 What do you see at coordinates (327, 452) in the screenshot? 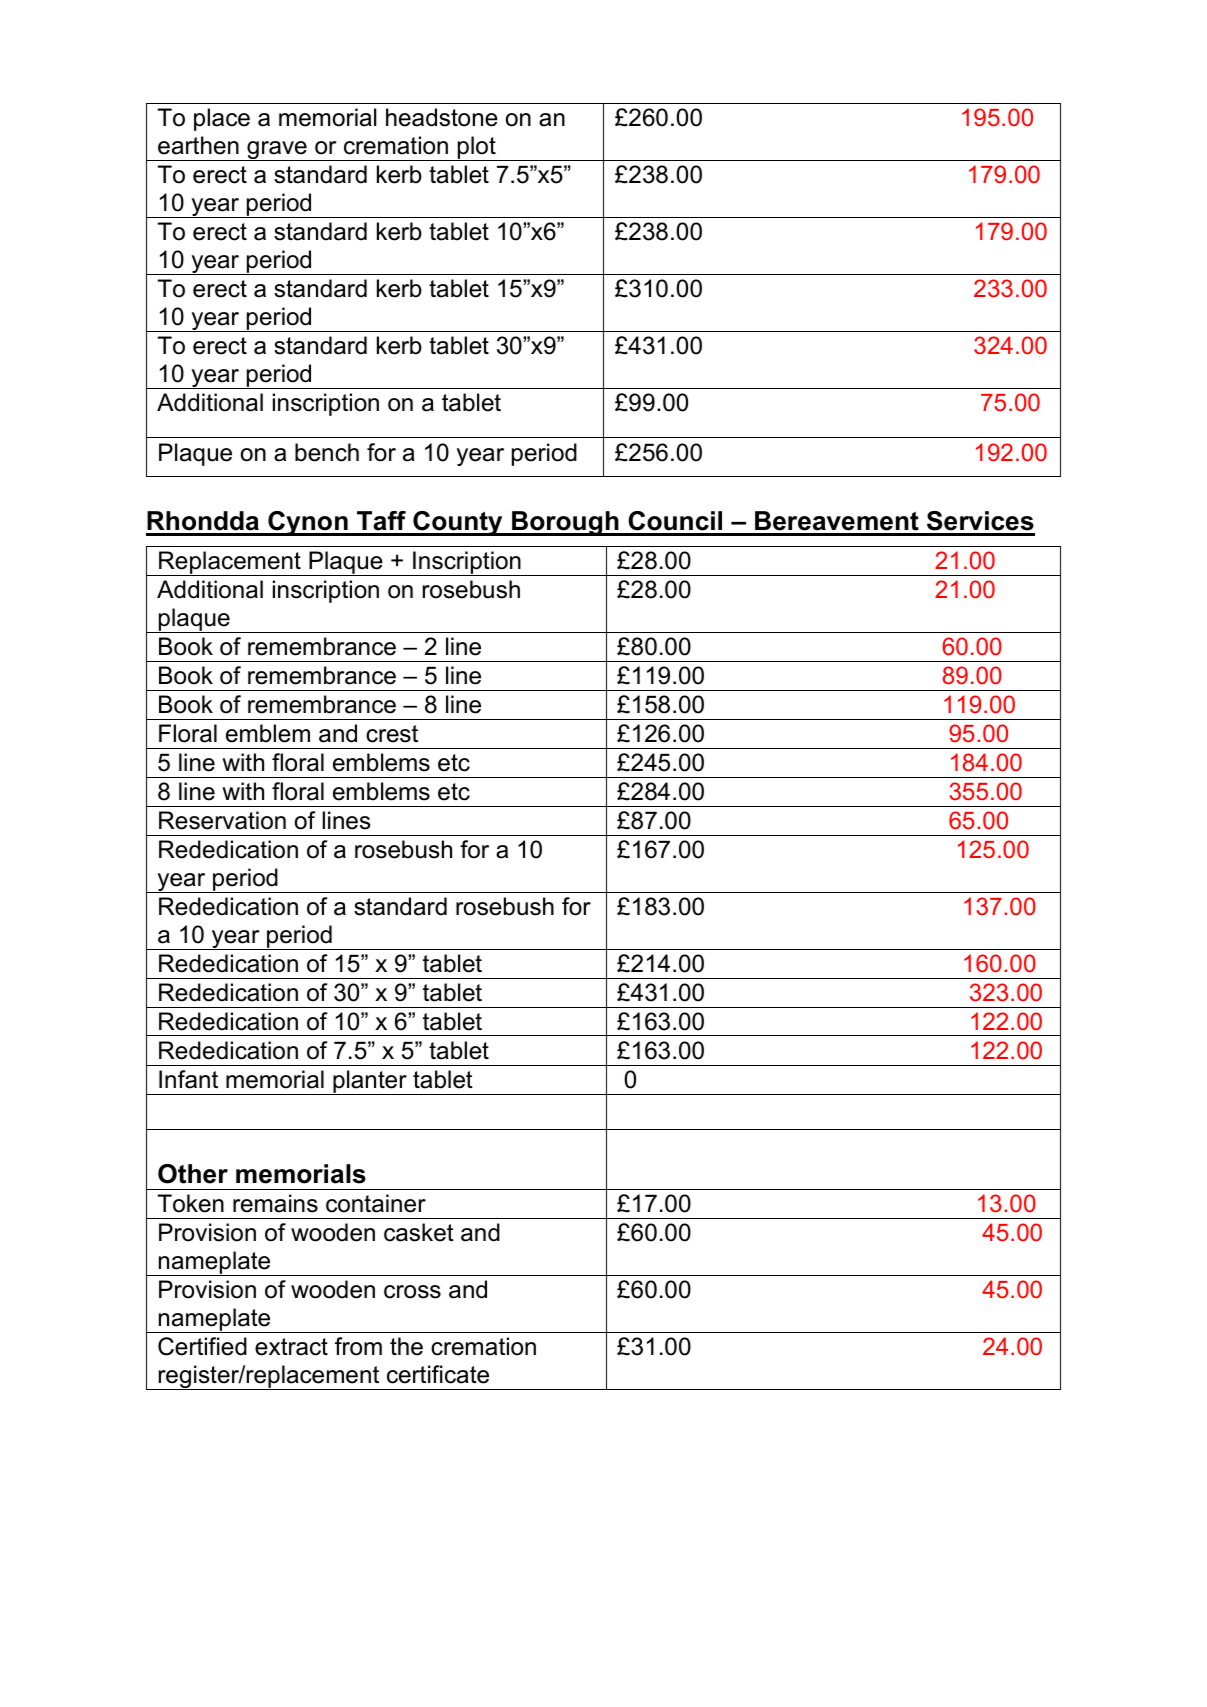
I see `bench` at bounding box center [327, 452].
